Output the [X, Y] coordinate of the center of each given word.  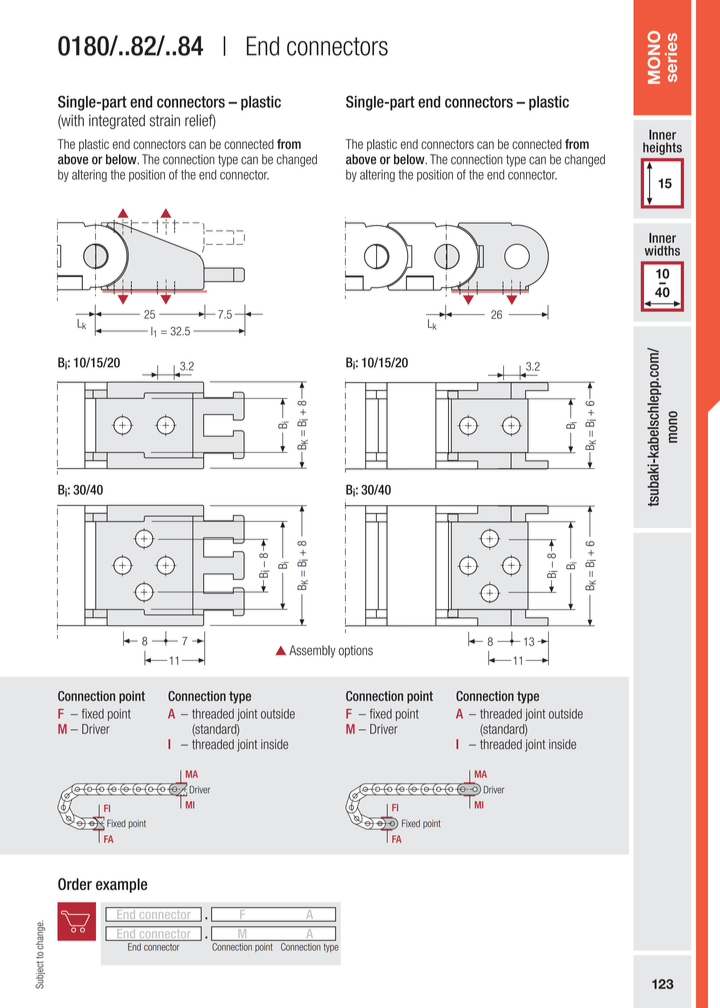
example [121, 885]
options [356, 651]
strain [165, 120]
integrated [117, 121]
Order [75, 884]
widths [662, 250]
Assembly [312, 651]
